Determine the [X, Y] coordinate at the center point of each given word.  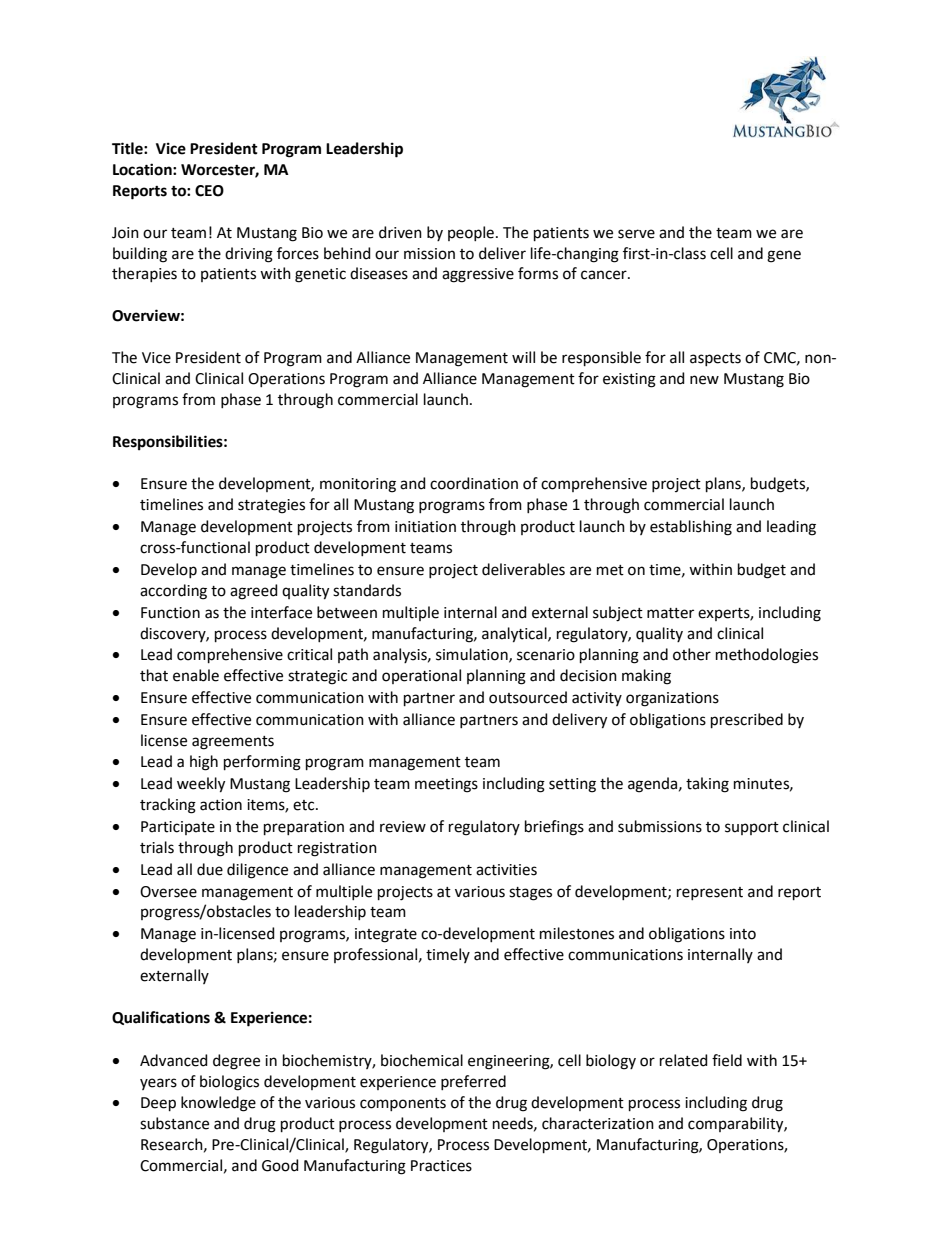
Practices [441, 1166]
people [472, 233]
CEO [209, 191]
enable [196, 675]
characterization [598, 1123]
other [692, 654]
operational [421, 676]
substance [174, 1123]
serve [636, 234]
